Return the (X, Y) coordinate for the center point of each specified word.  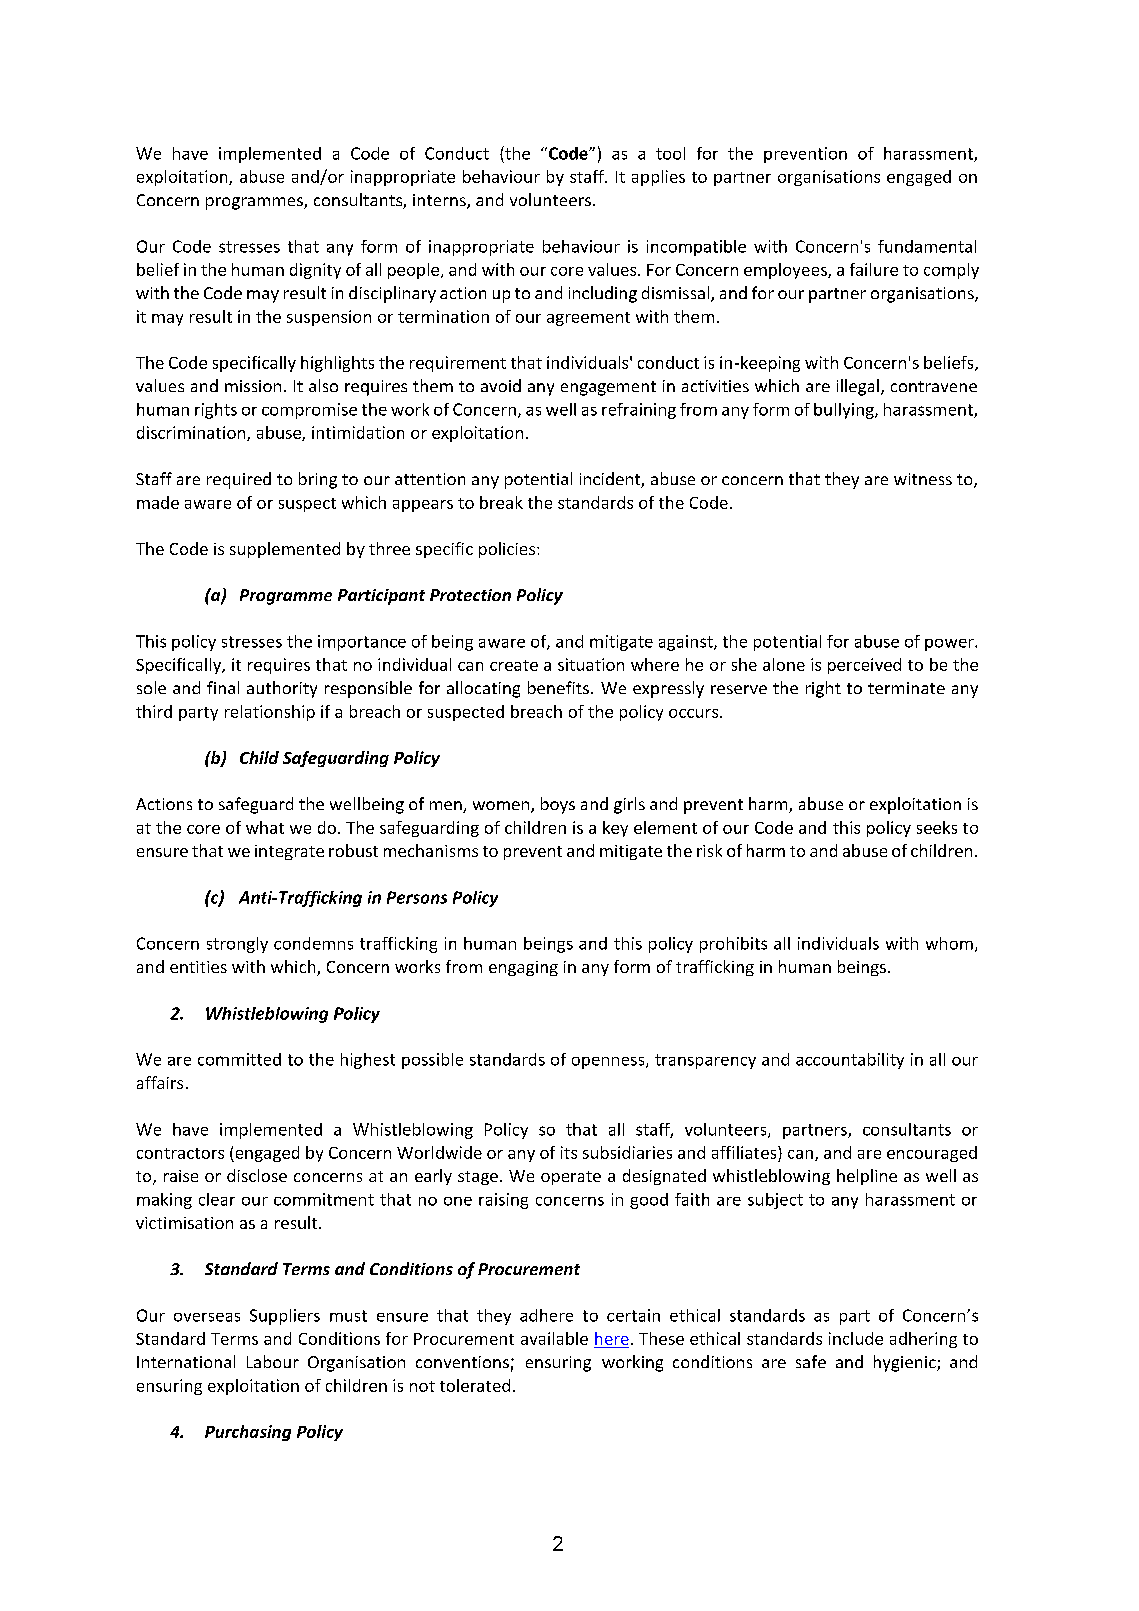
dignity (315, 271)
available (554, 1338)
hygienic (906, 1363)
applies (658, 178)
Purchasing (248, 1433)
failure (874, 269)
